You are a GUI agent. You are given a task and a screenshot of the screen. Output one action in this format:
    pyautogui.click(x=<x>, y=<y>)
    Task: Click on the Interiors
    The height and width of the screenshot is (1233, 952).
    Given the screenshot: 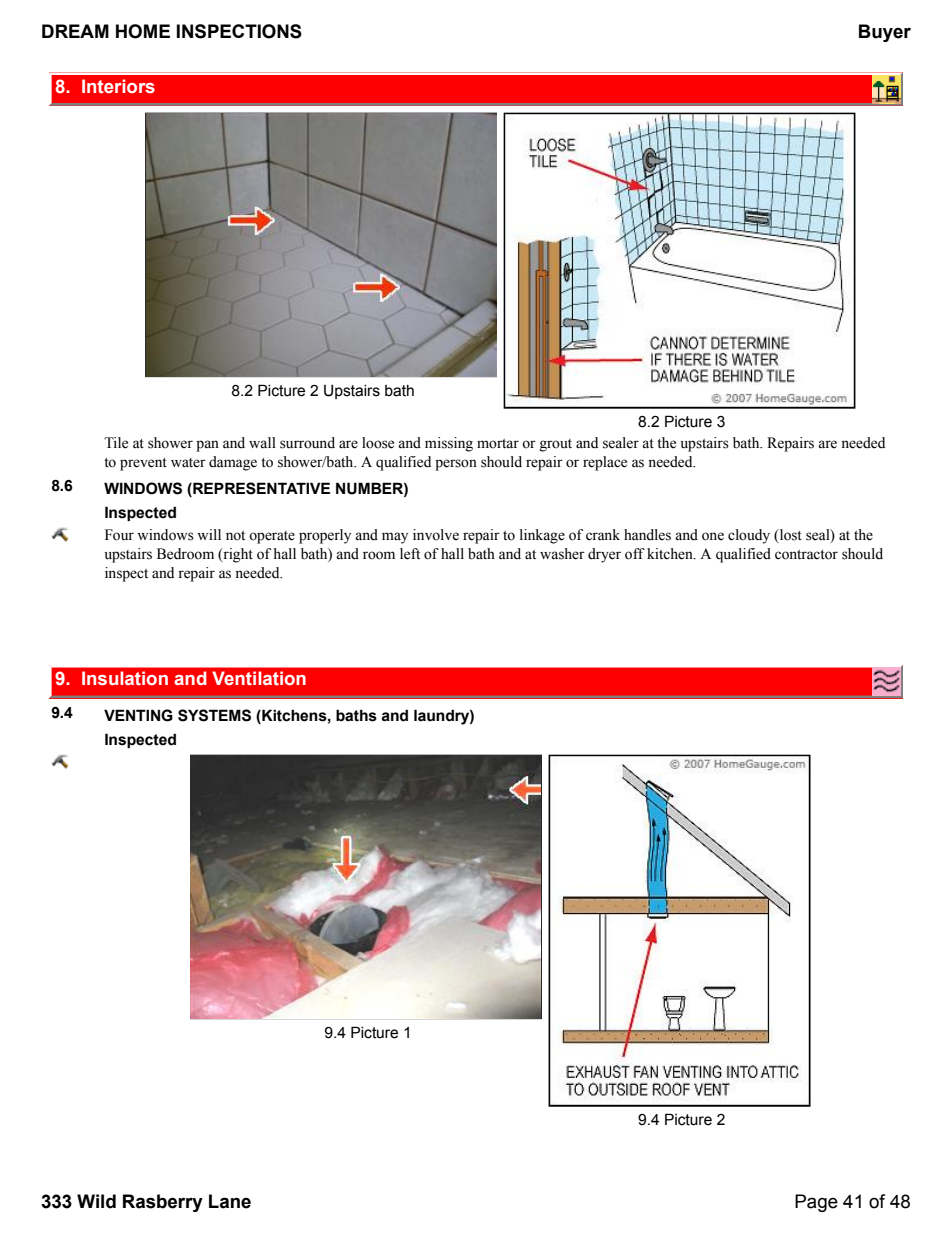 What is the action you would take?
    pyautogui.click(x=118, y=86)
